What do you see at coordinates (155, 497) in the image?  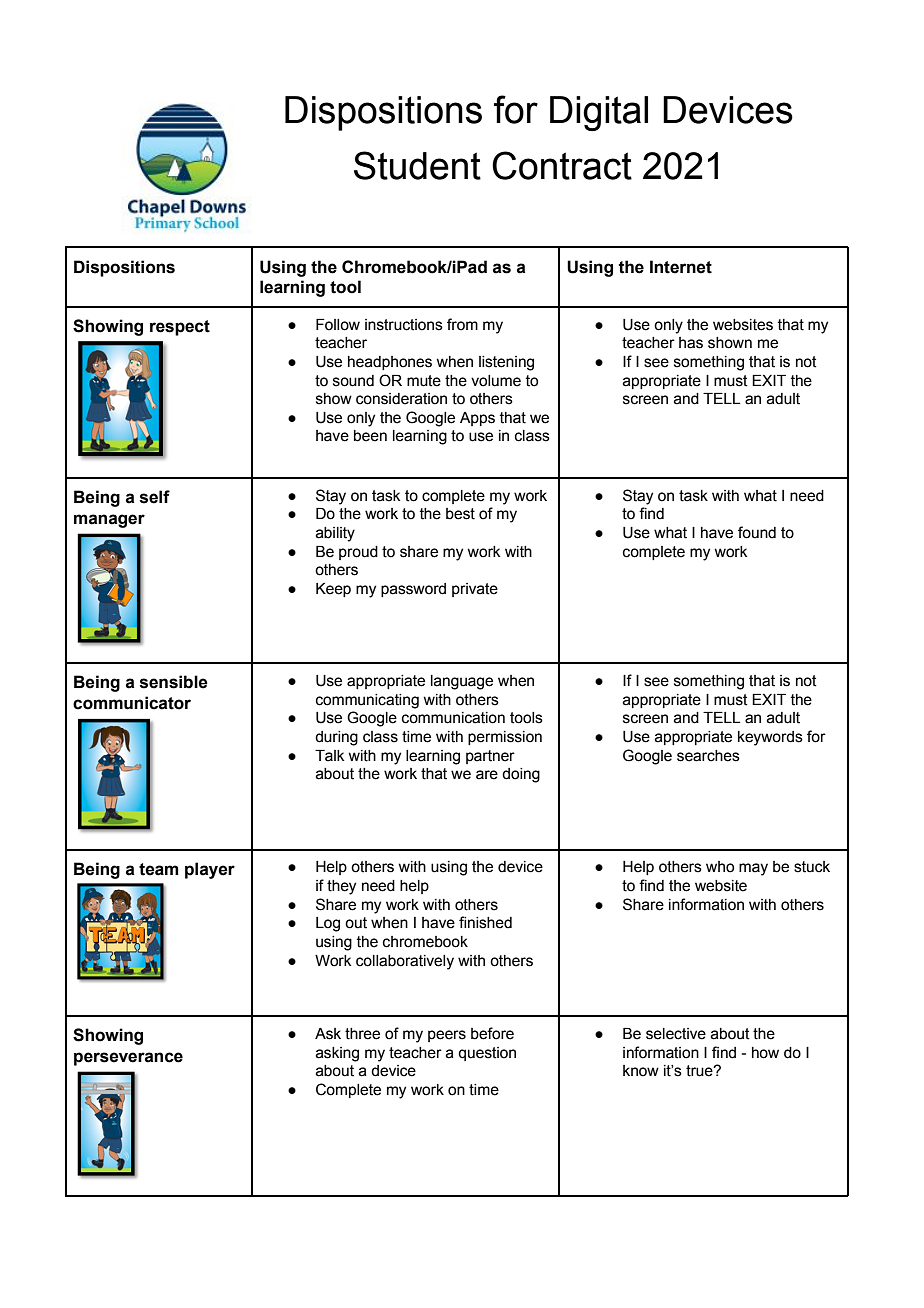 I see `self` at bounding box center [155, 497].
